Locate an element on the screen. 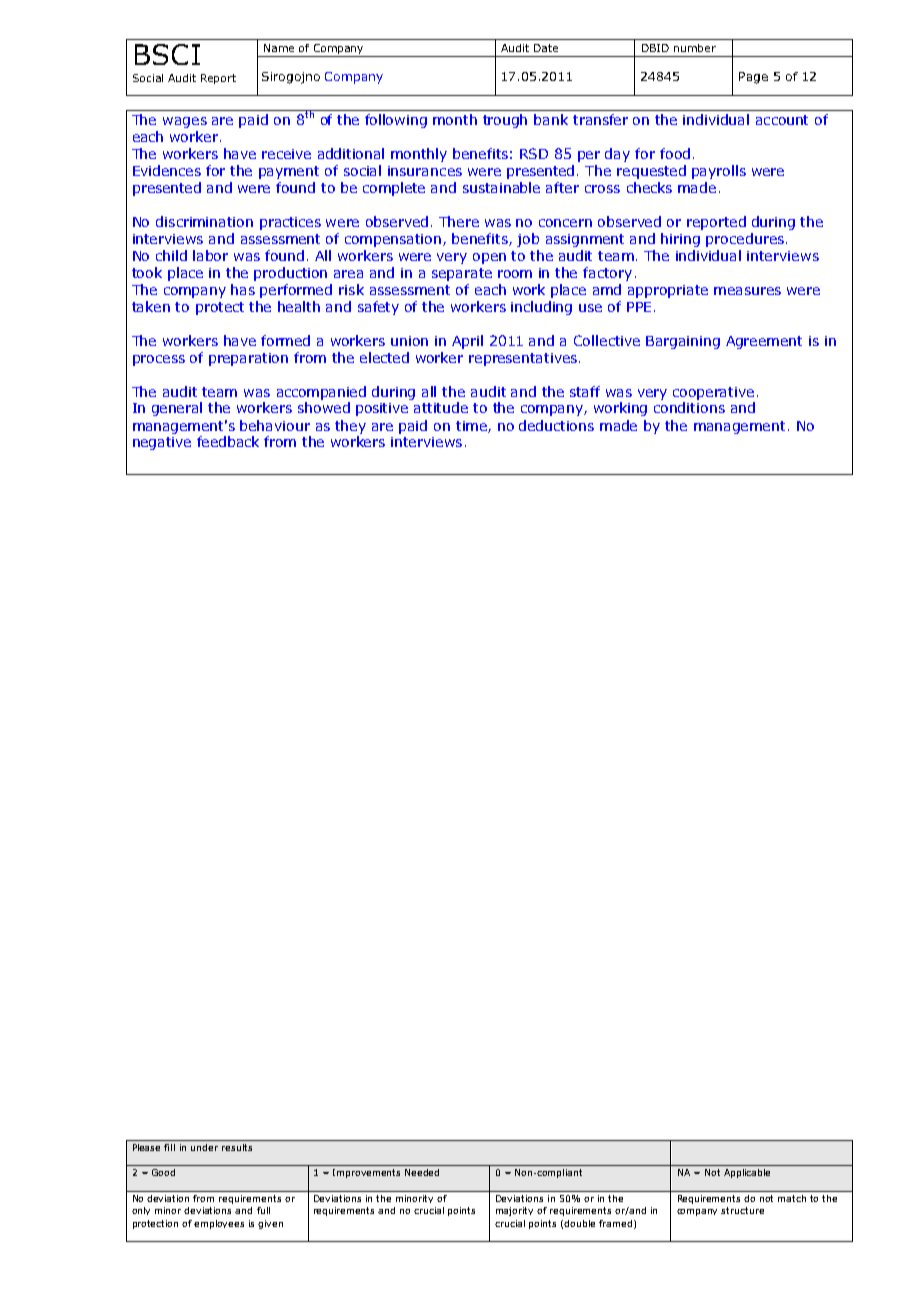 Image resolution: width=924 pixels, height=1308 pixels. time is located at coordinates (472, 427).
